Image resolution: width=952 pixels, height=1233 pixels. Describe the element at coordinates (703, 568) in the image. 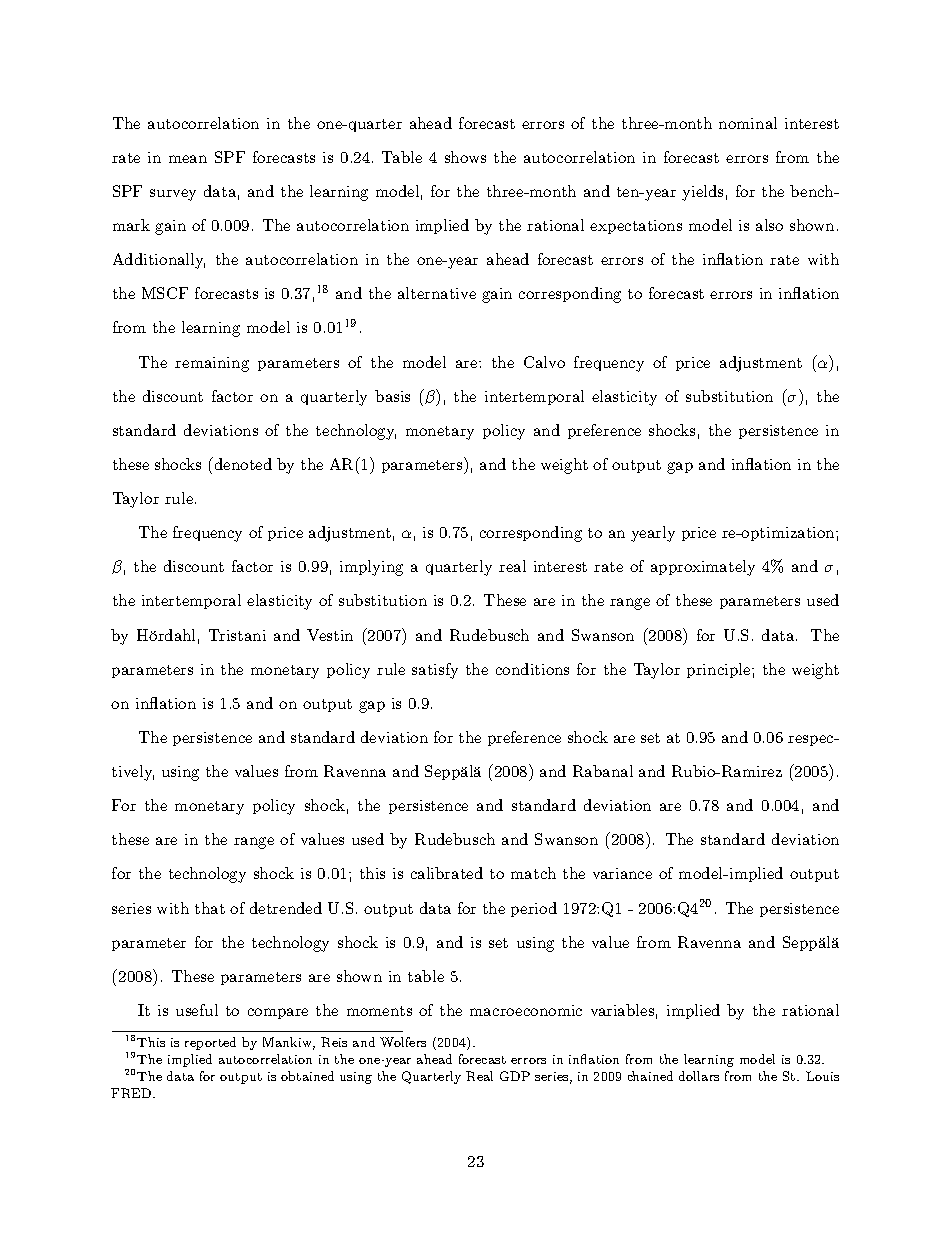

I see `approximately` at that location.
